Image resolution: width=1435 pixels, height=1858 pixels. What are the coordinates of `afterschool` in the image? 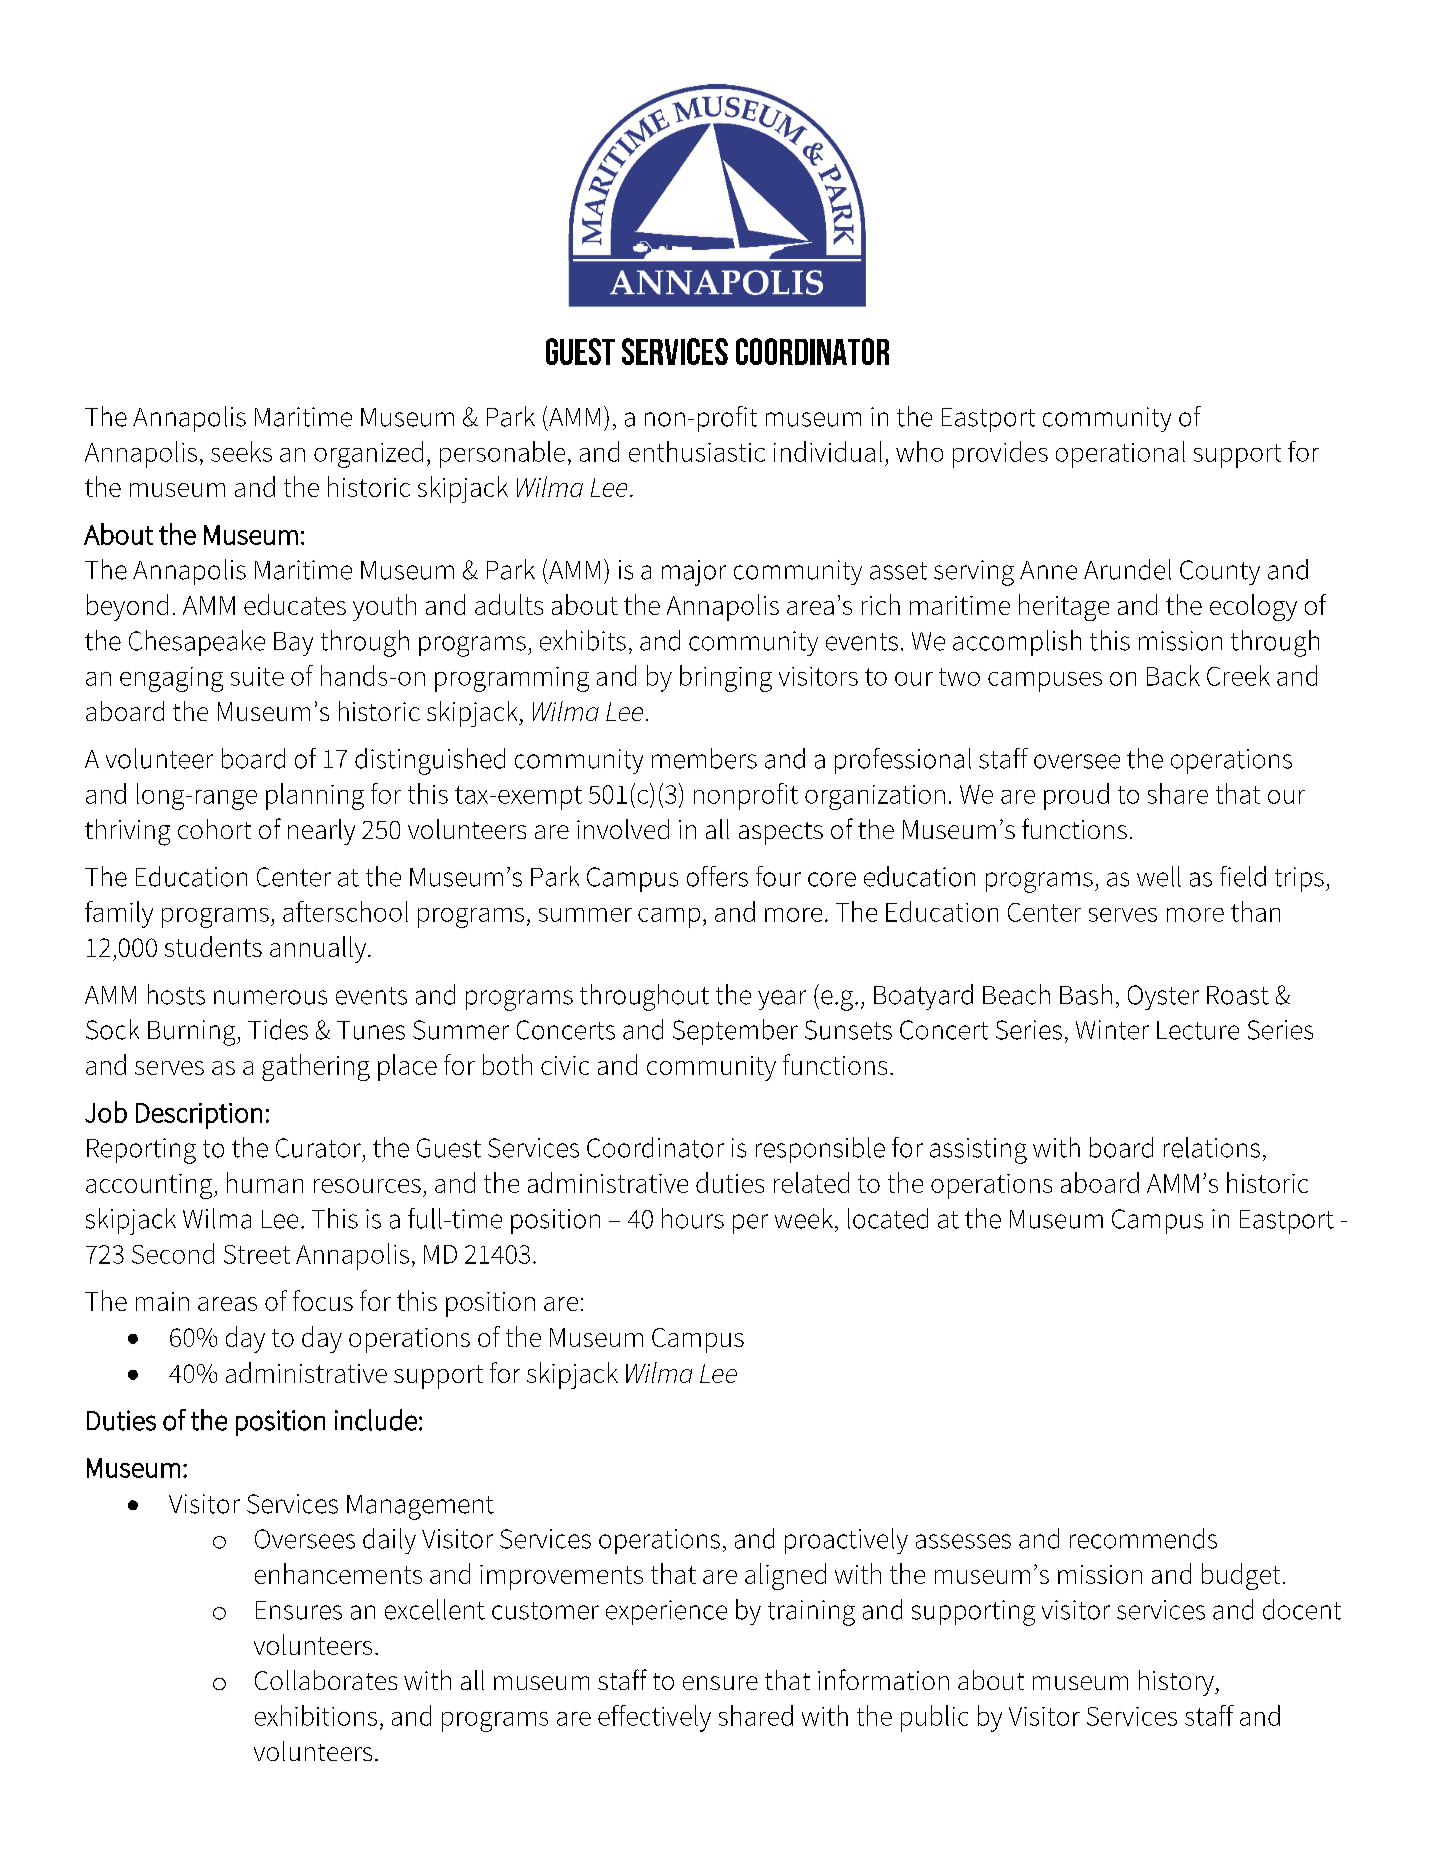 It's located at (345, 911).
